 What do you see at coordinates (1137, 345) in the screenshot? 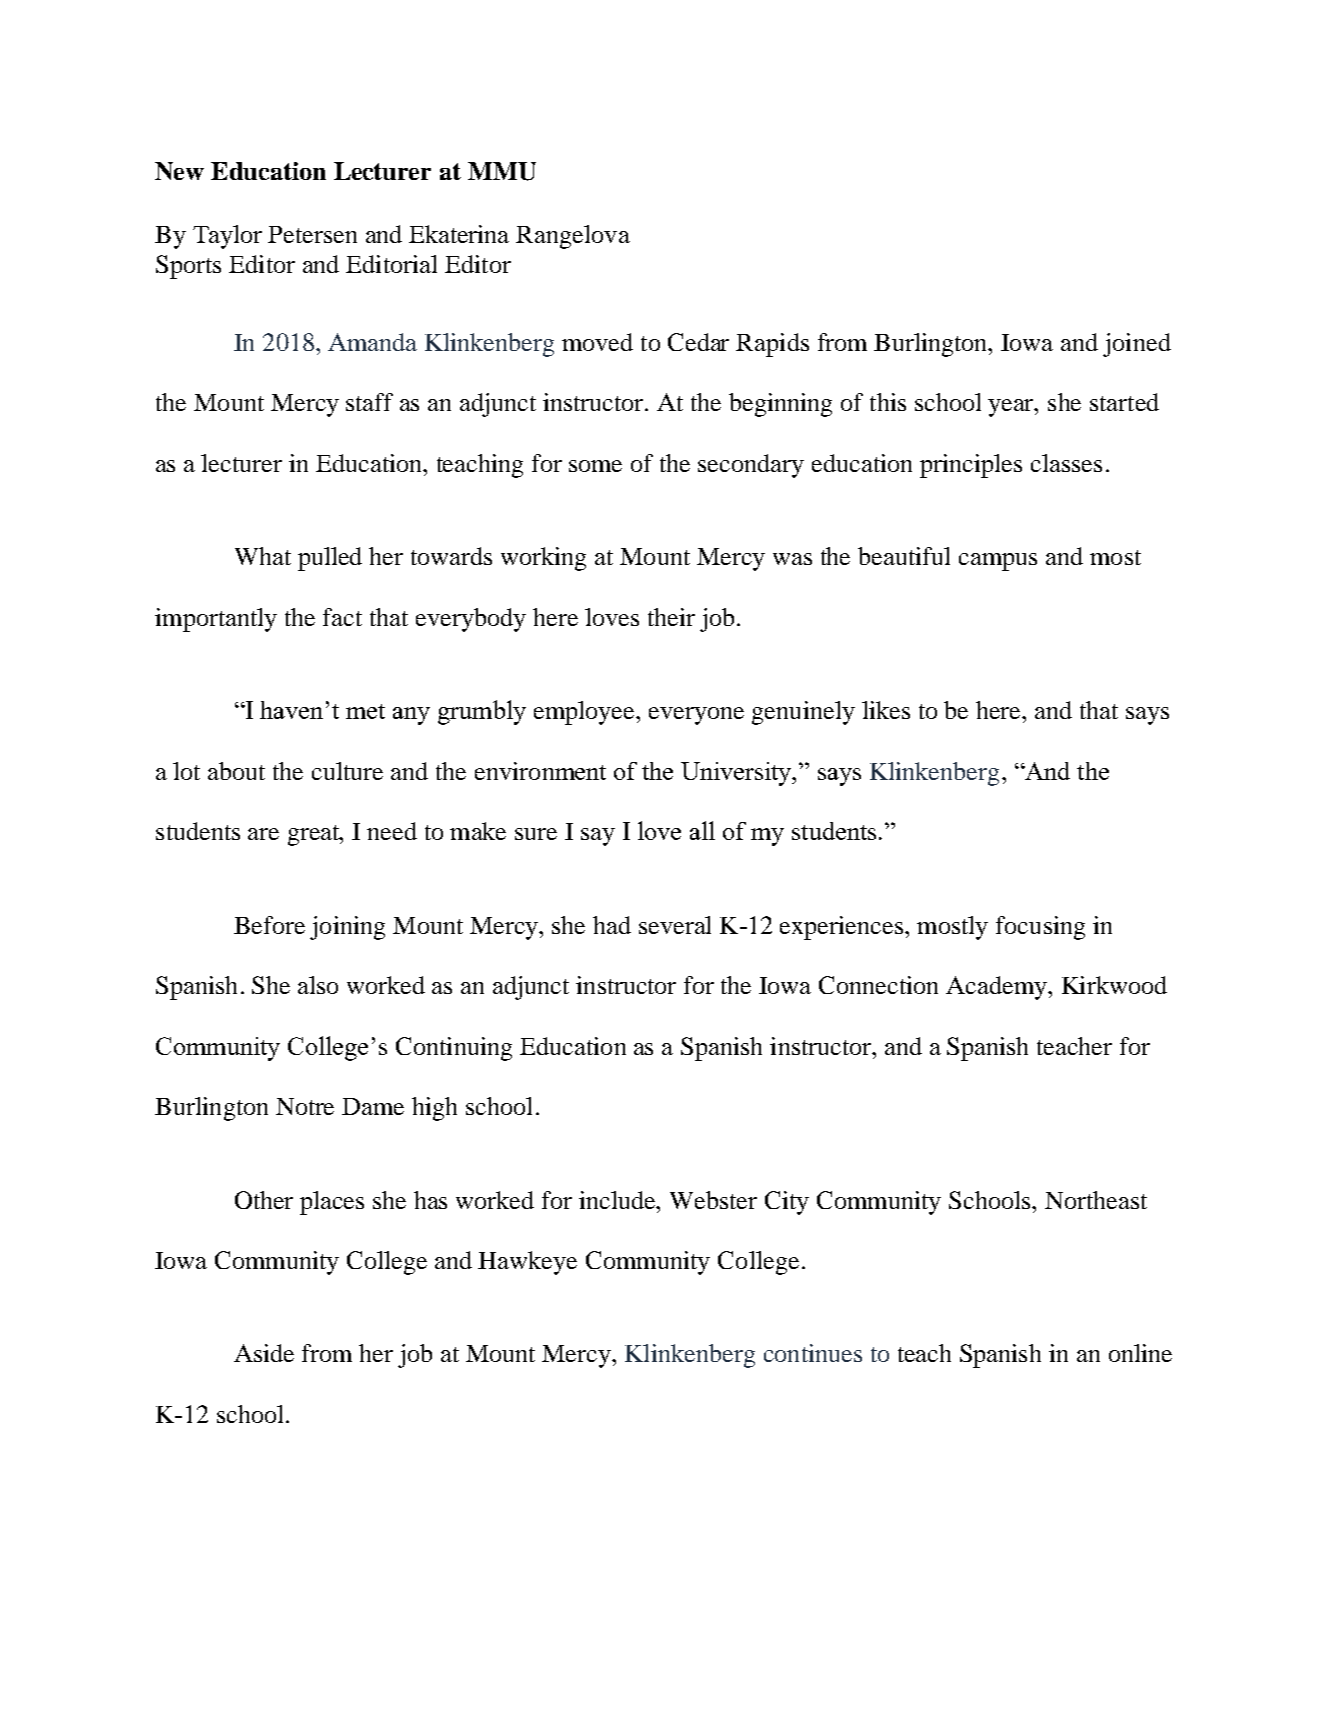
I see `joined` at bounding box center [1137, 345].
